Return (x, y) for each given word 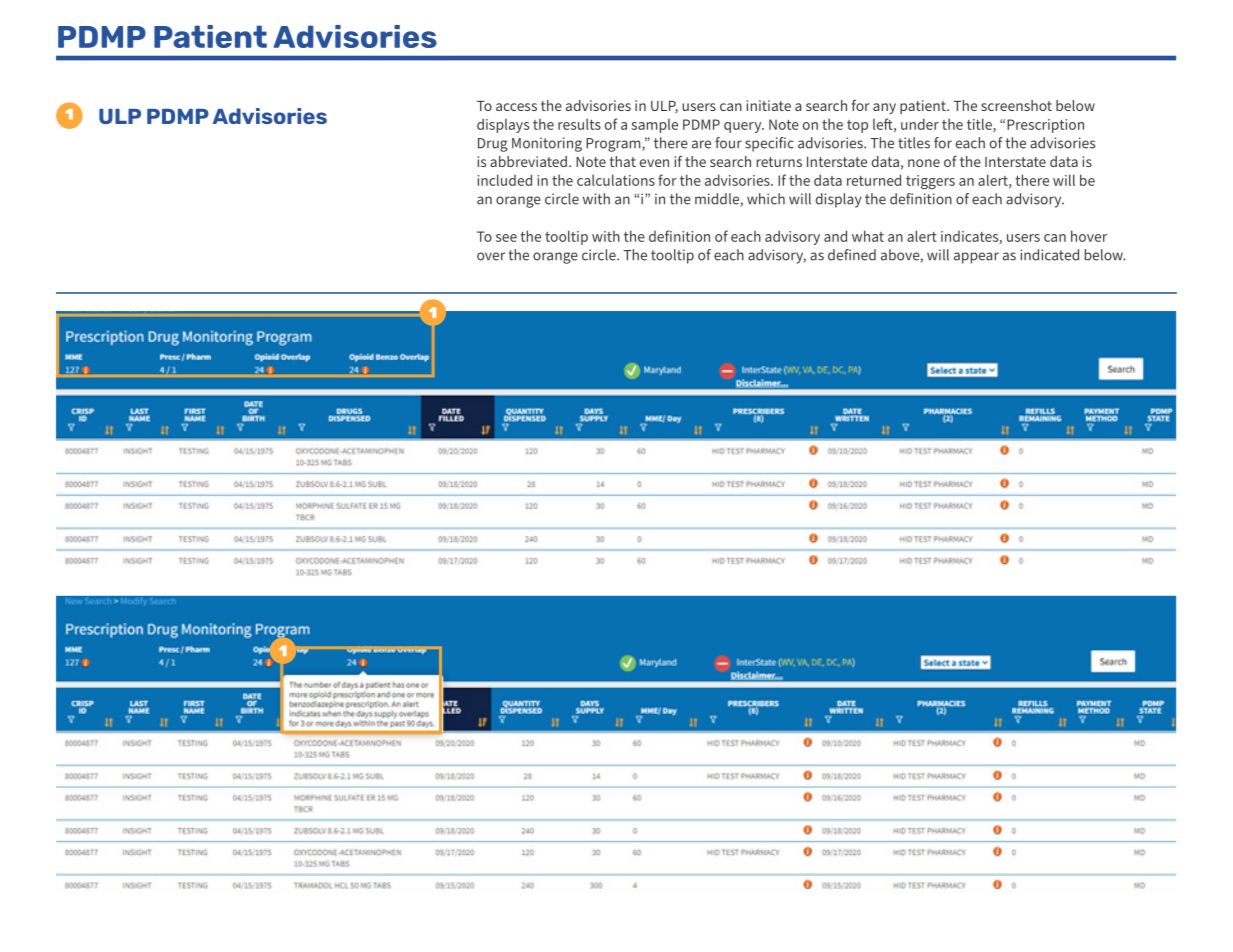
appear (976, 258)
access (516, 107)
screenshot (1016, 105)
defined (852, 255)
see (506, 238)
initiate (769, 105)
